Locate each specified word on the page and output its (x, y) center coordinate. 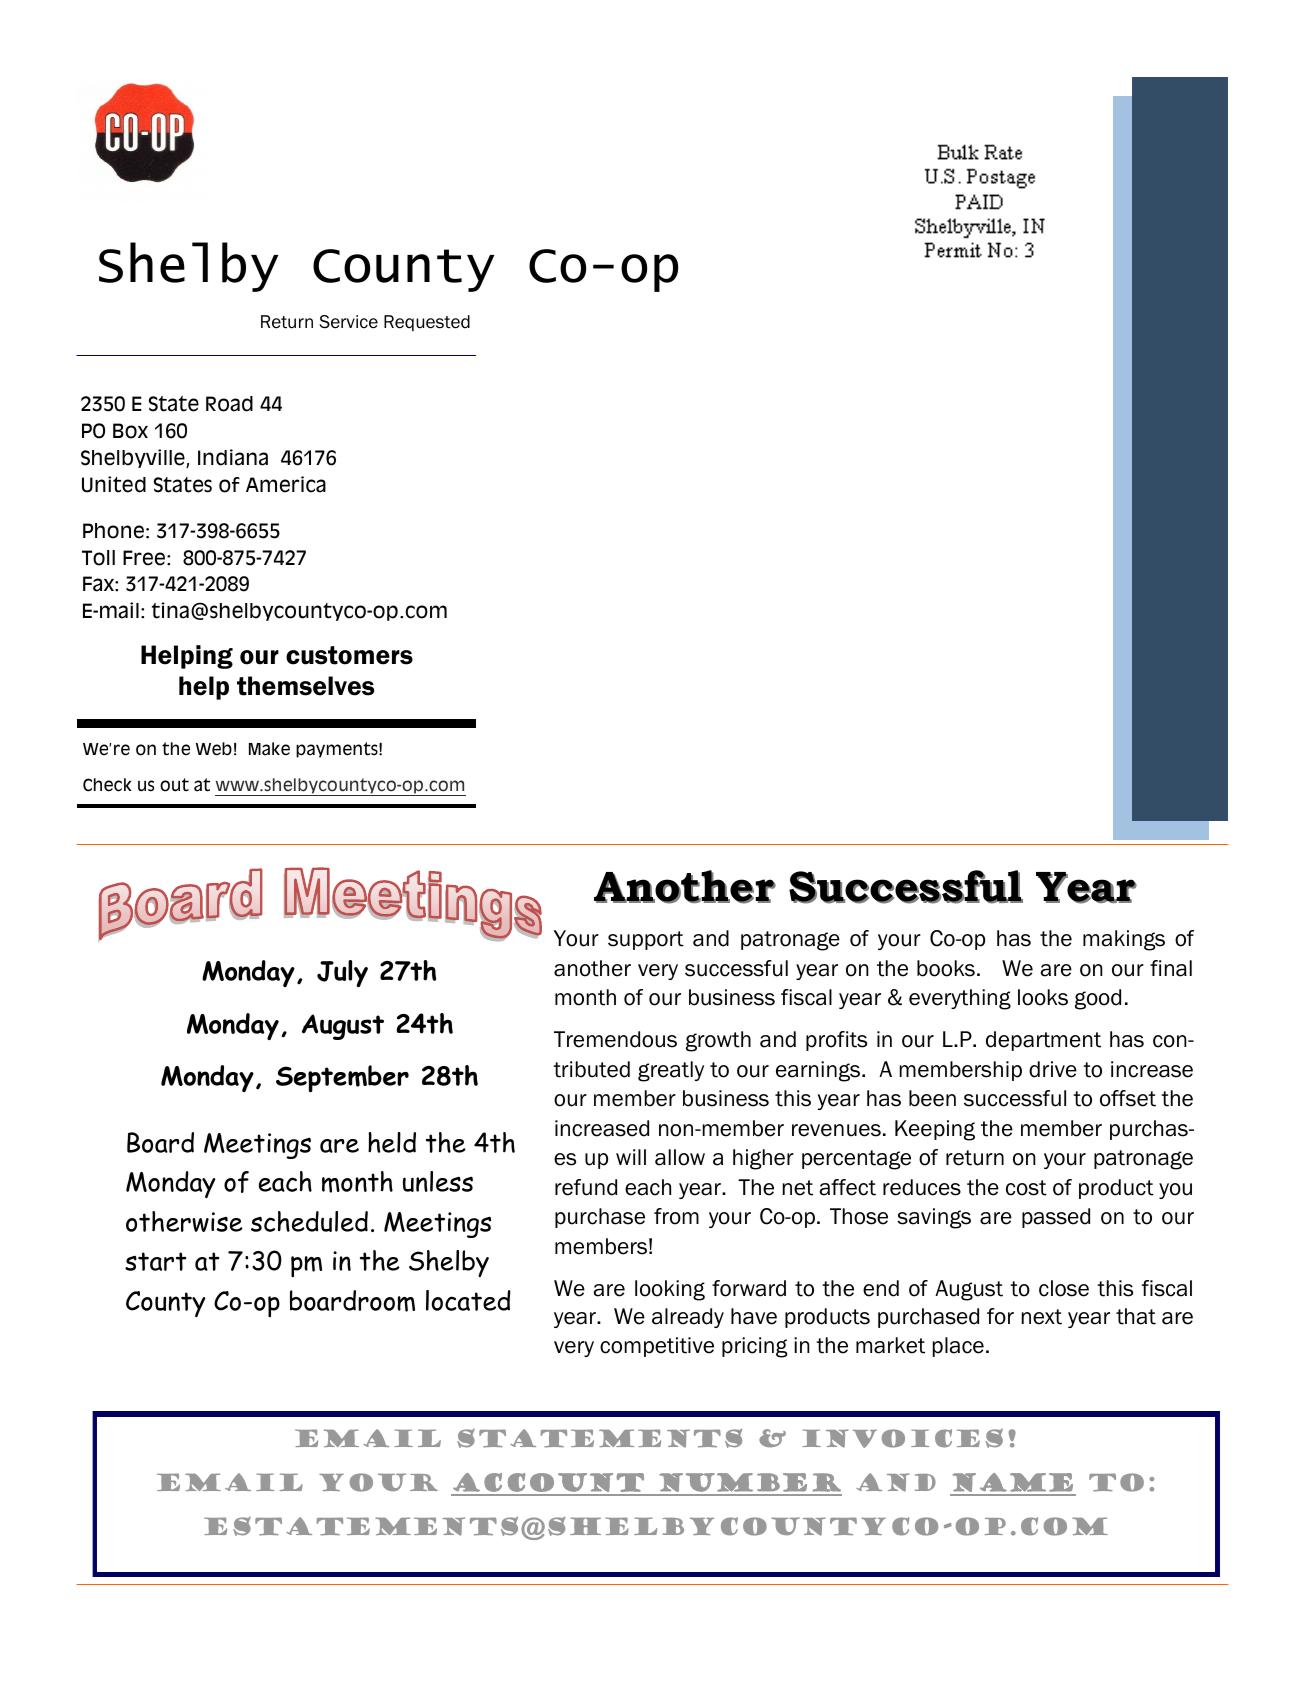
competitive (657, 1347)
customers (349, 655)
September (342, 1079)
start (156, 1261)
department (1043, 1041)
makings (1124, 940)
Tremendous (615, 1039)
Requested (427, 323)
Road (229, 404)
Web (214, 749)
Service (348, 322)
